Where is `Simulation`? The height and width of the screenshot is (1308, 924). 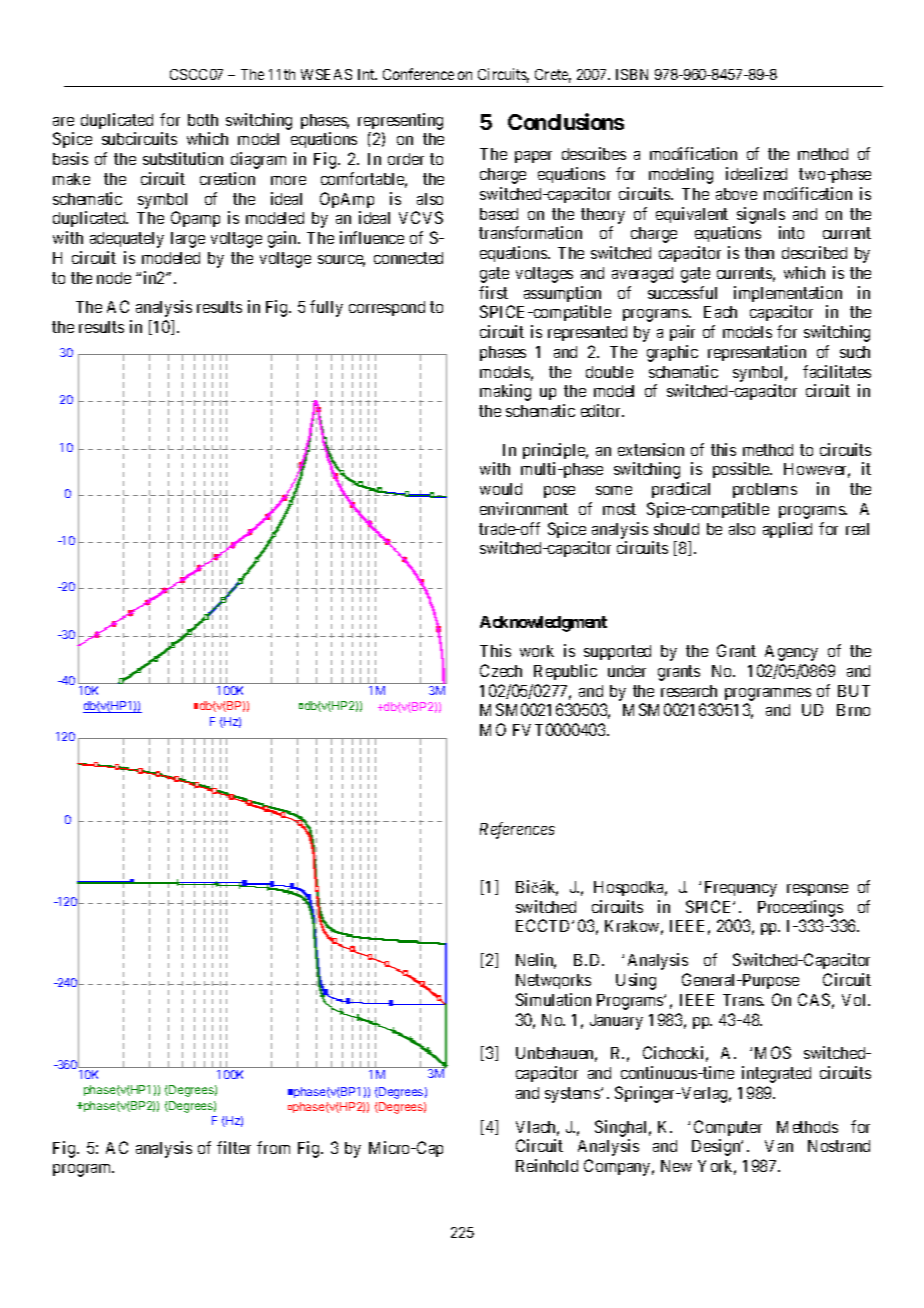
Simulation is located at coordinates (553, 999).
